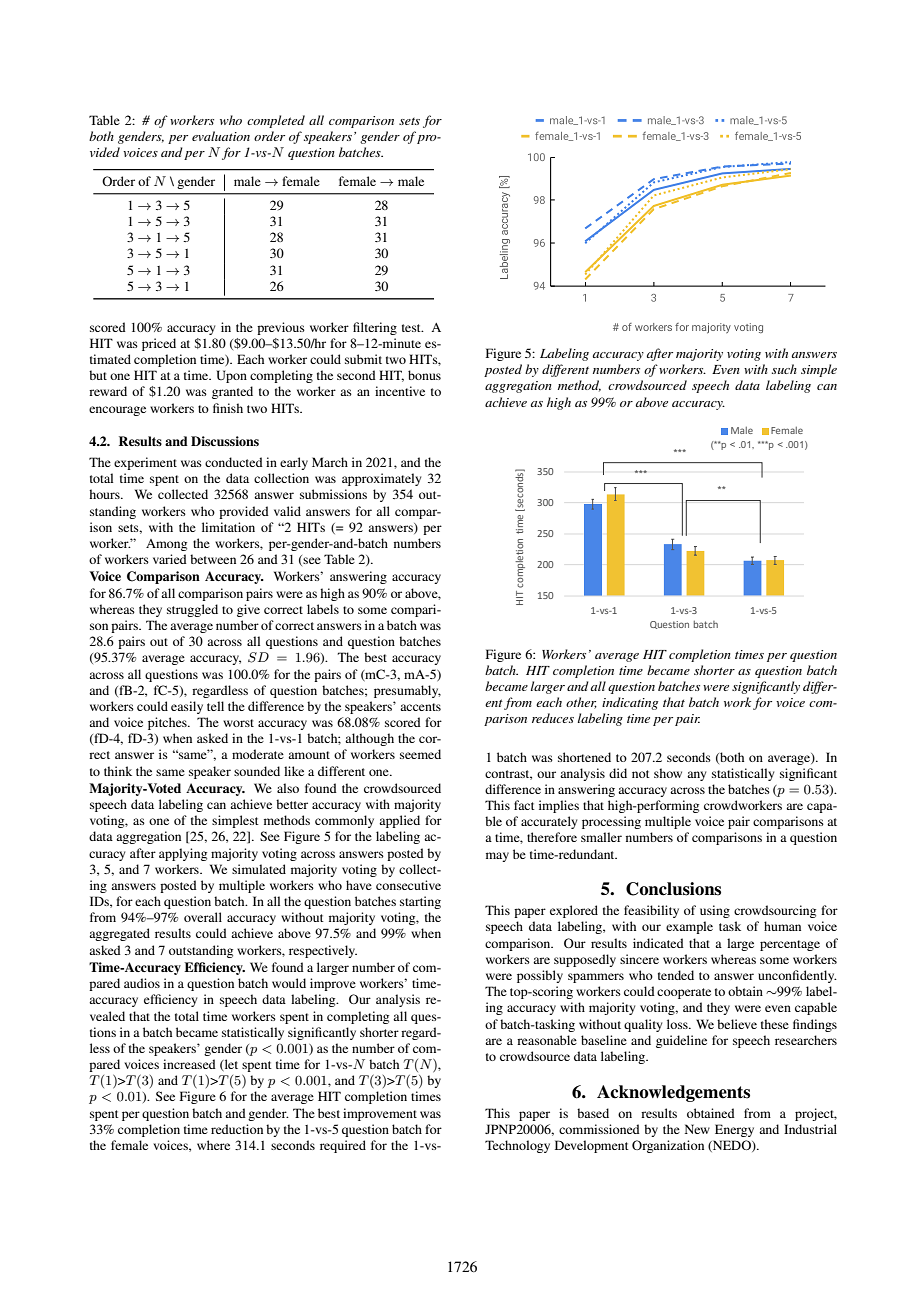  I want to click on reduction, so click(237, 1129).
